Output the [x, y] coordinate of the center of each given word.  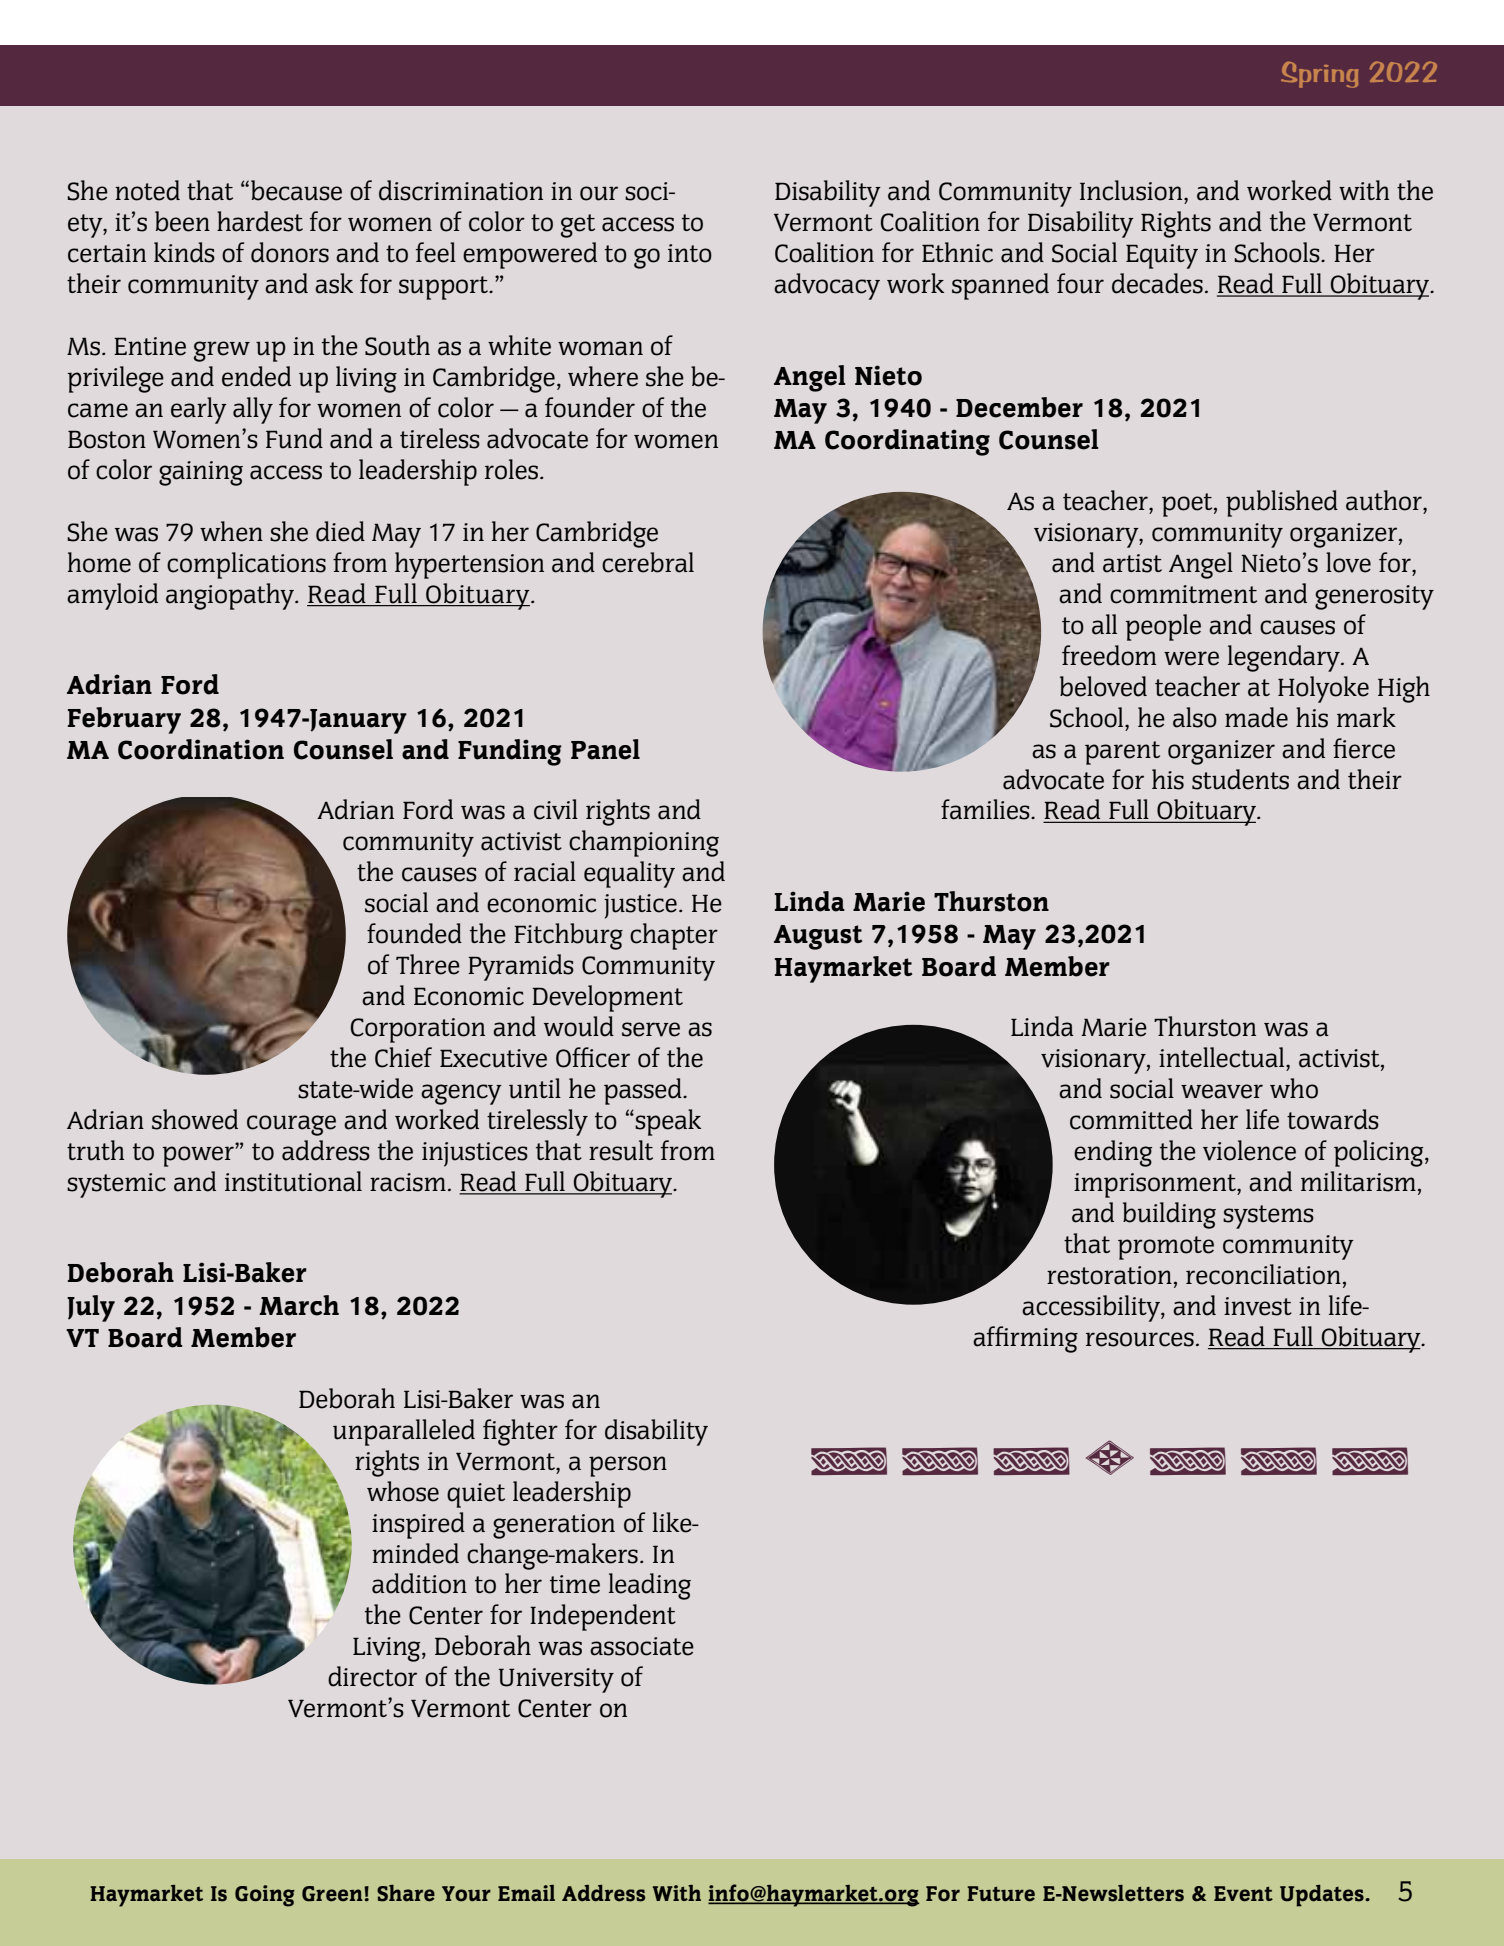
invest [1258, 1306]
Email [526, 1893]
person [628, 1466]
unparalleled [404, 1432]
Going [265, 1896]
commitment [1183, 594]
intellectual [1223, 1057]
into [690, 253]
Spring [1319, 74]
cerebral [648, 562]
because [296, 190]
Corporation [417, 1030]
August [818, 937]
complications [246, 565]
